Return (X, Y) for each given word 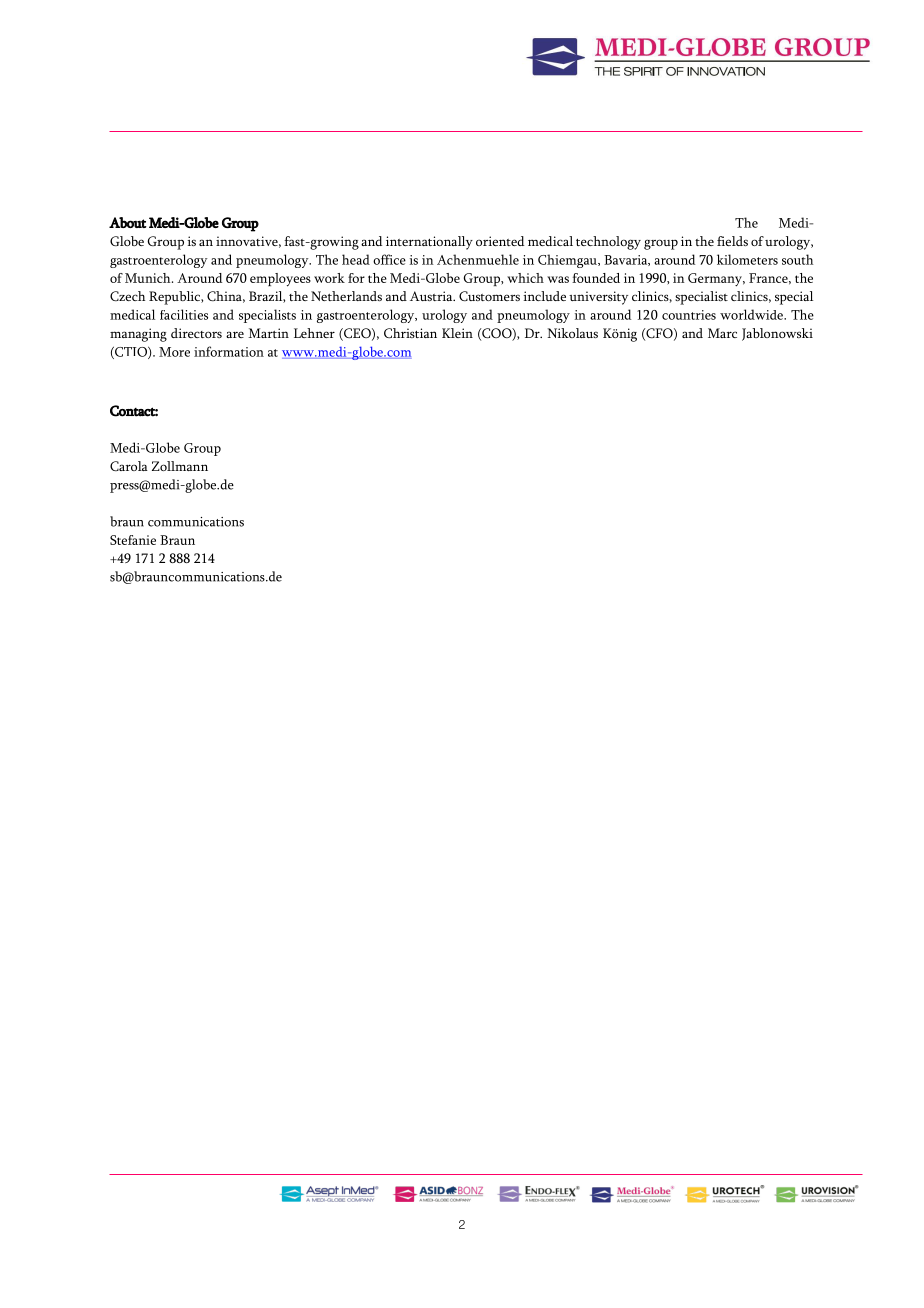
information (229, 351)
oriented (500, 241)
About (127, 222)
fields (732, 241)
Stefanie (133, 540)
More (174, 352)
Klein (457, 333)
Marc (722, 333)
